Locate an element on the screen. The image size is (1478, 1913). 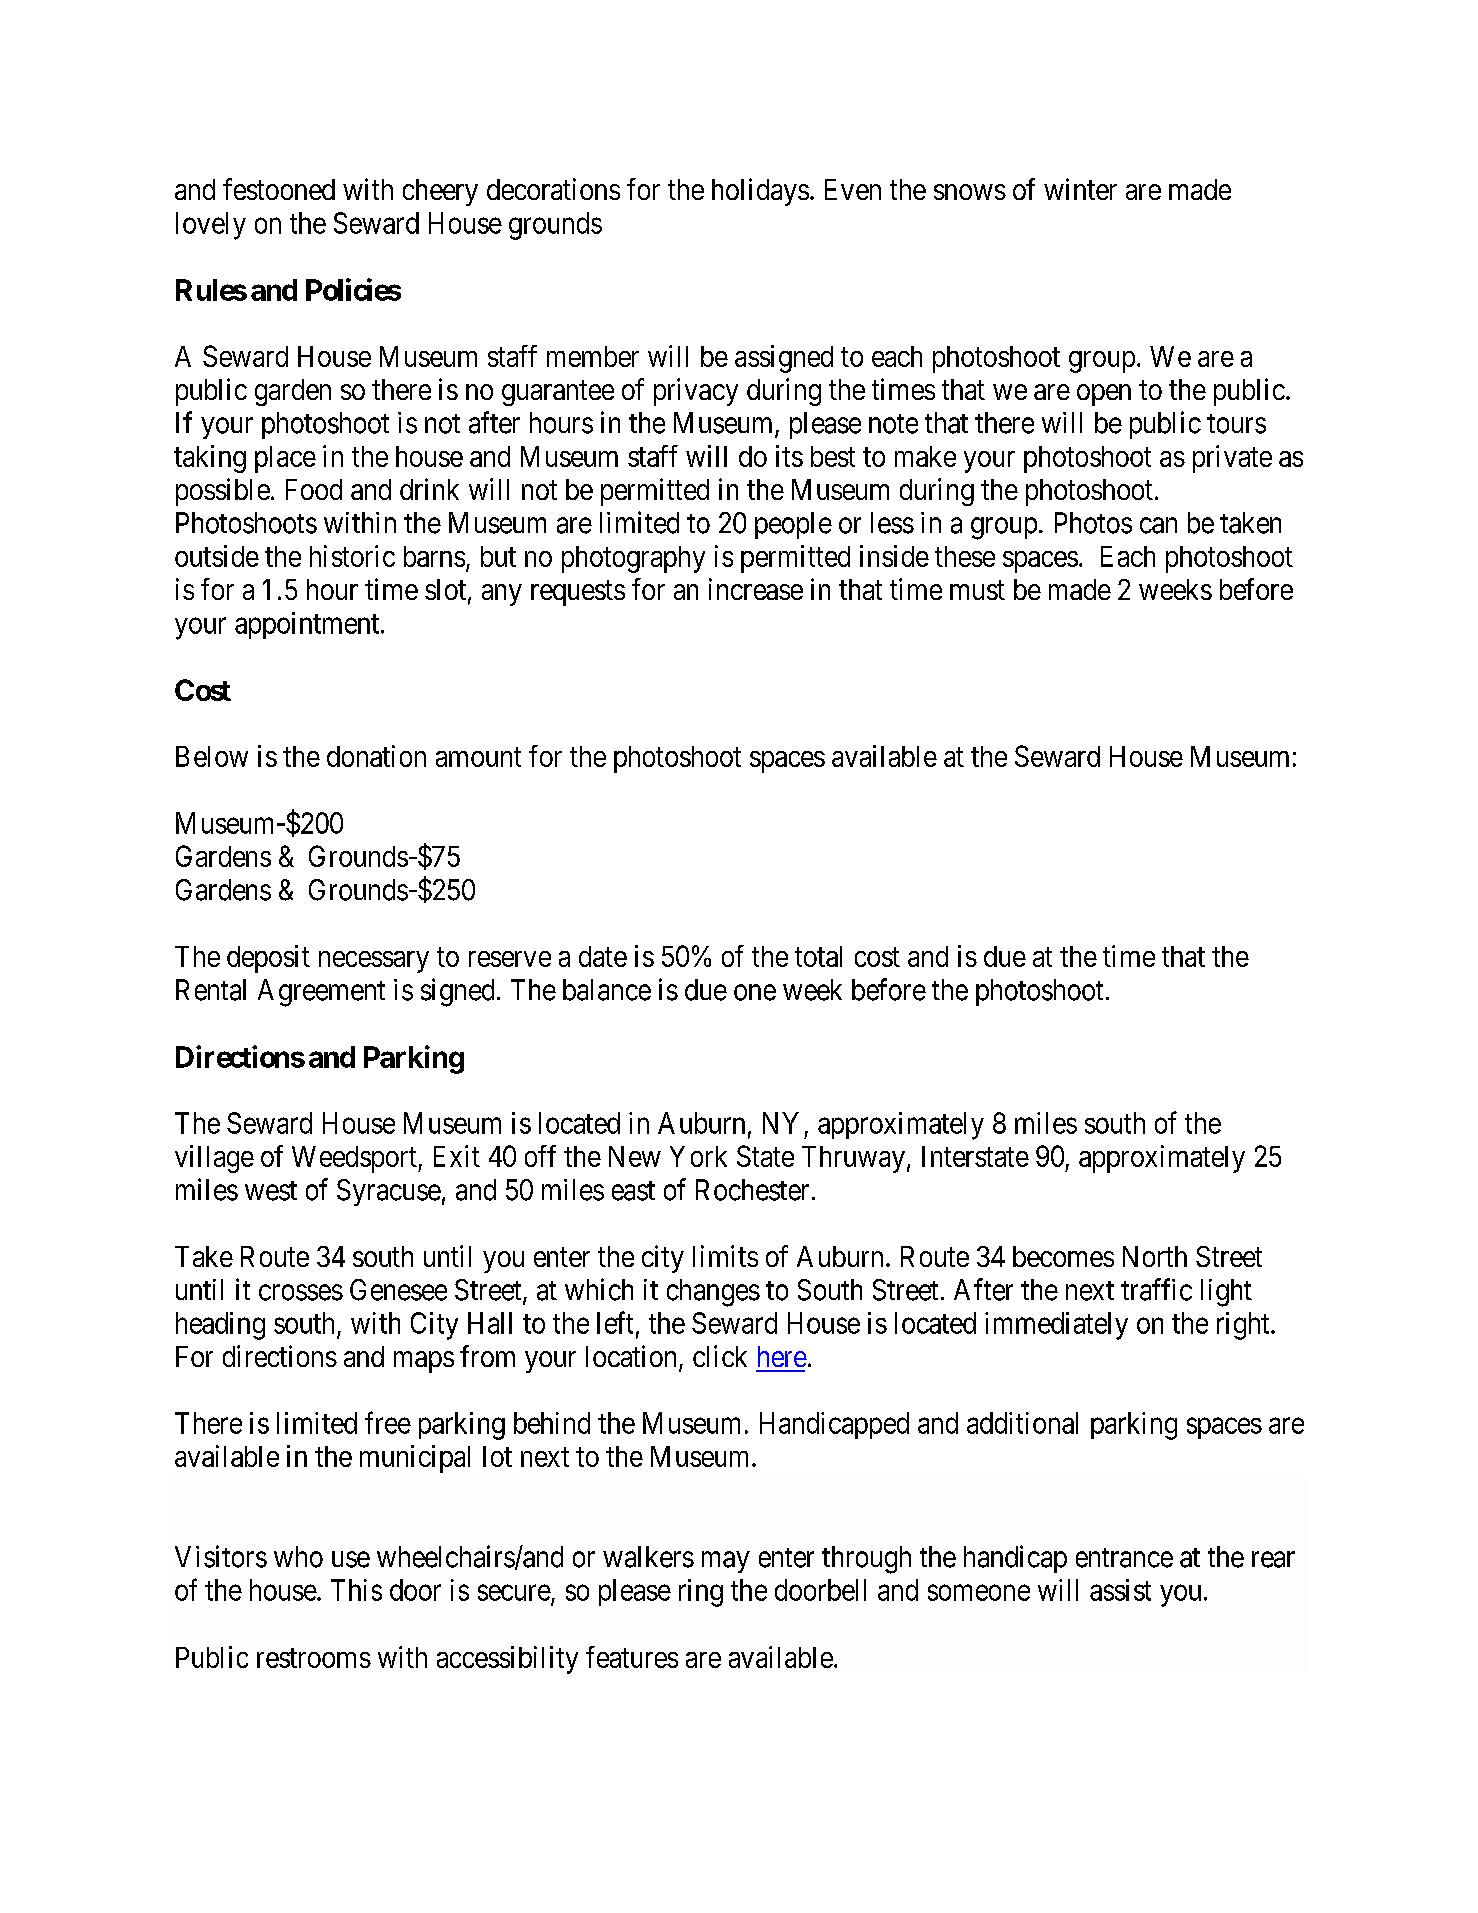
North is located at coordinates (1155, 1256).
